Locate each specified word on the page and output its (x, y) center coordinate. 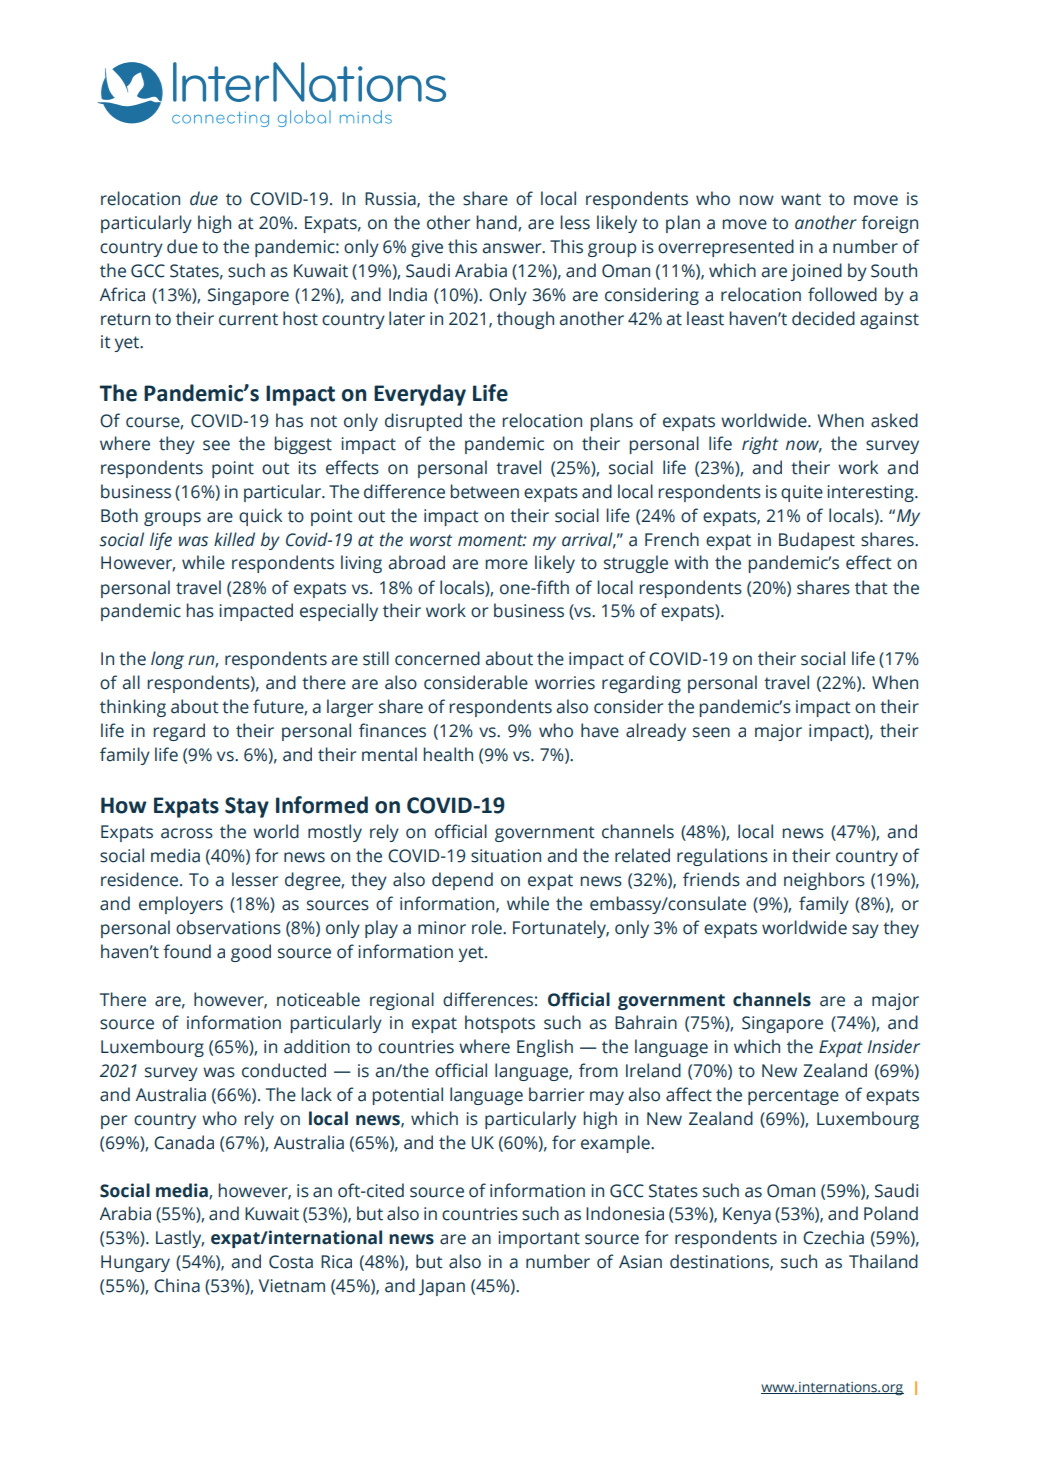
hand (497, 223)
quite (802, 493)
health (448, 754)
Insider (894, 1046)
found (187, 951)
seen (711, 732)
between (484, 491)
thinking (133, 708)
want (801, 199)
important (539, 1239)
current (248, 319)
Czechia (833, 1237)
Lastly (180, 1239)
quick (260, 517)
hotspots (500, 1024)
